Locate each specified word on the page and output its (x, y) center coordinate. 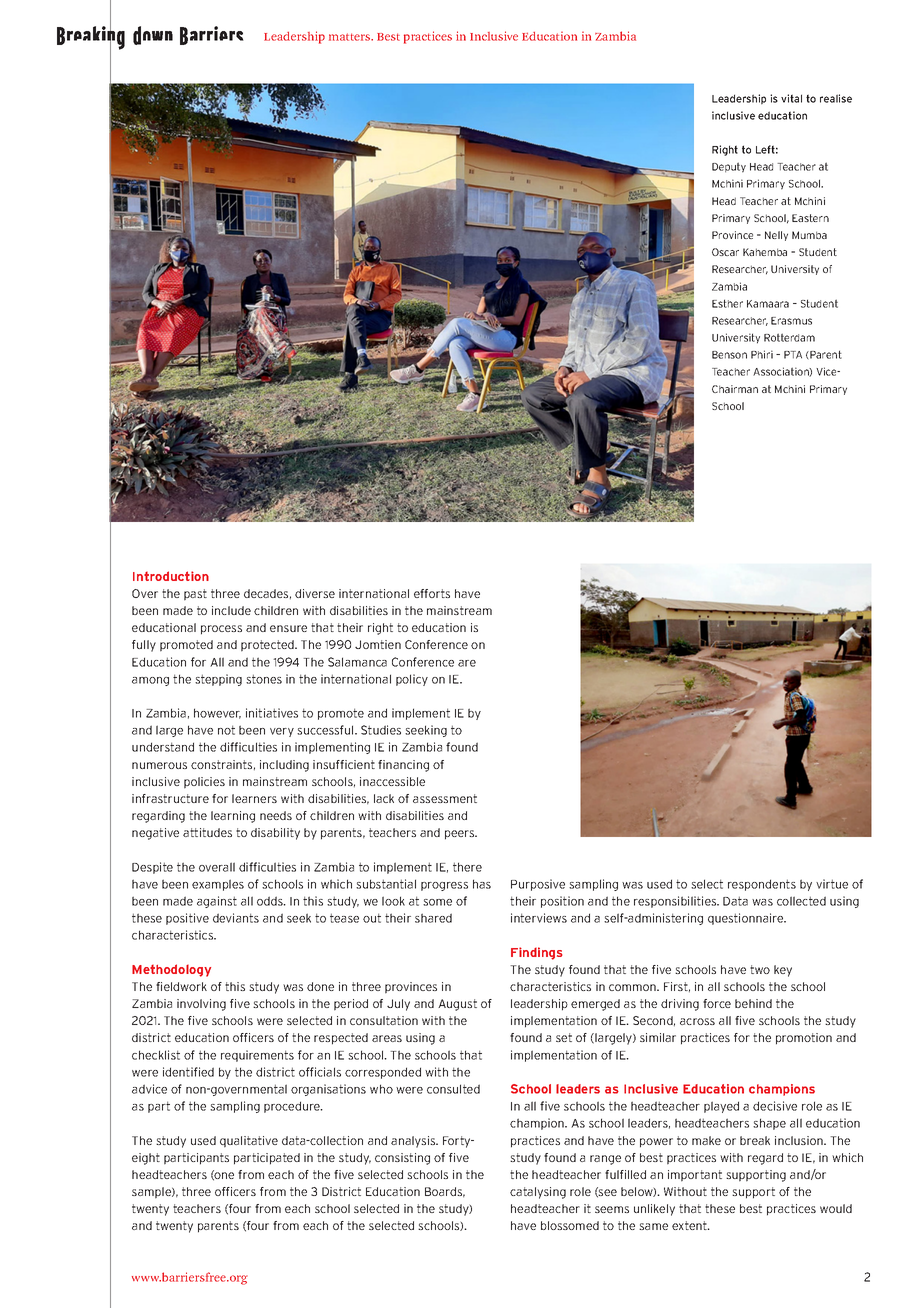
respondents (762, 885)
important (695, 1176)
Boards (445, 1192)
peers (461, 835)
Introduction (171, 576)
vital (791, 98)
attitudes (207, 832)
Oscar (725, 252)
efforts (432, 593)
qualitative (249, 1142)
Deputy (729, 167)
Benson (729, 355)
